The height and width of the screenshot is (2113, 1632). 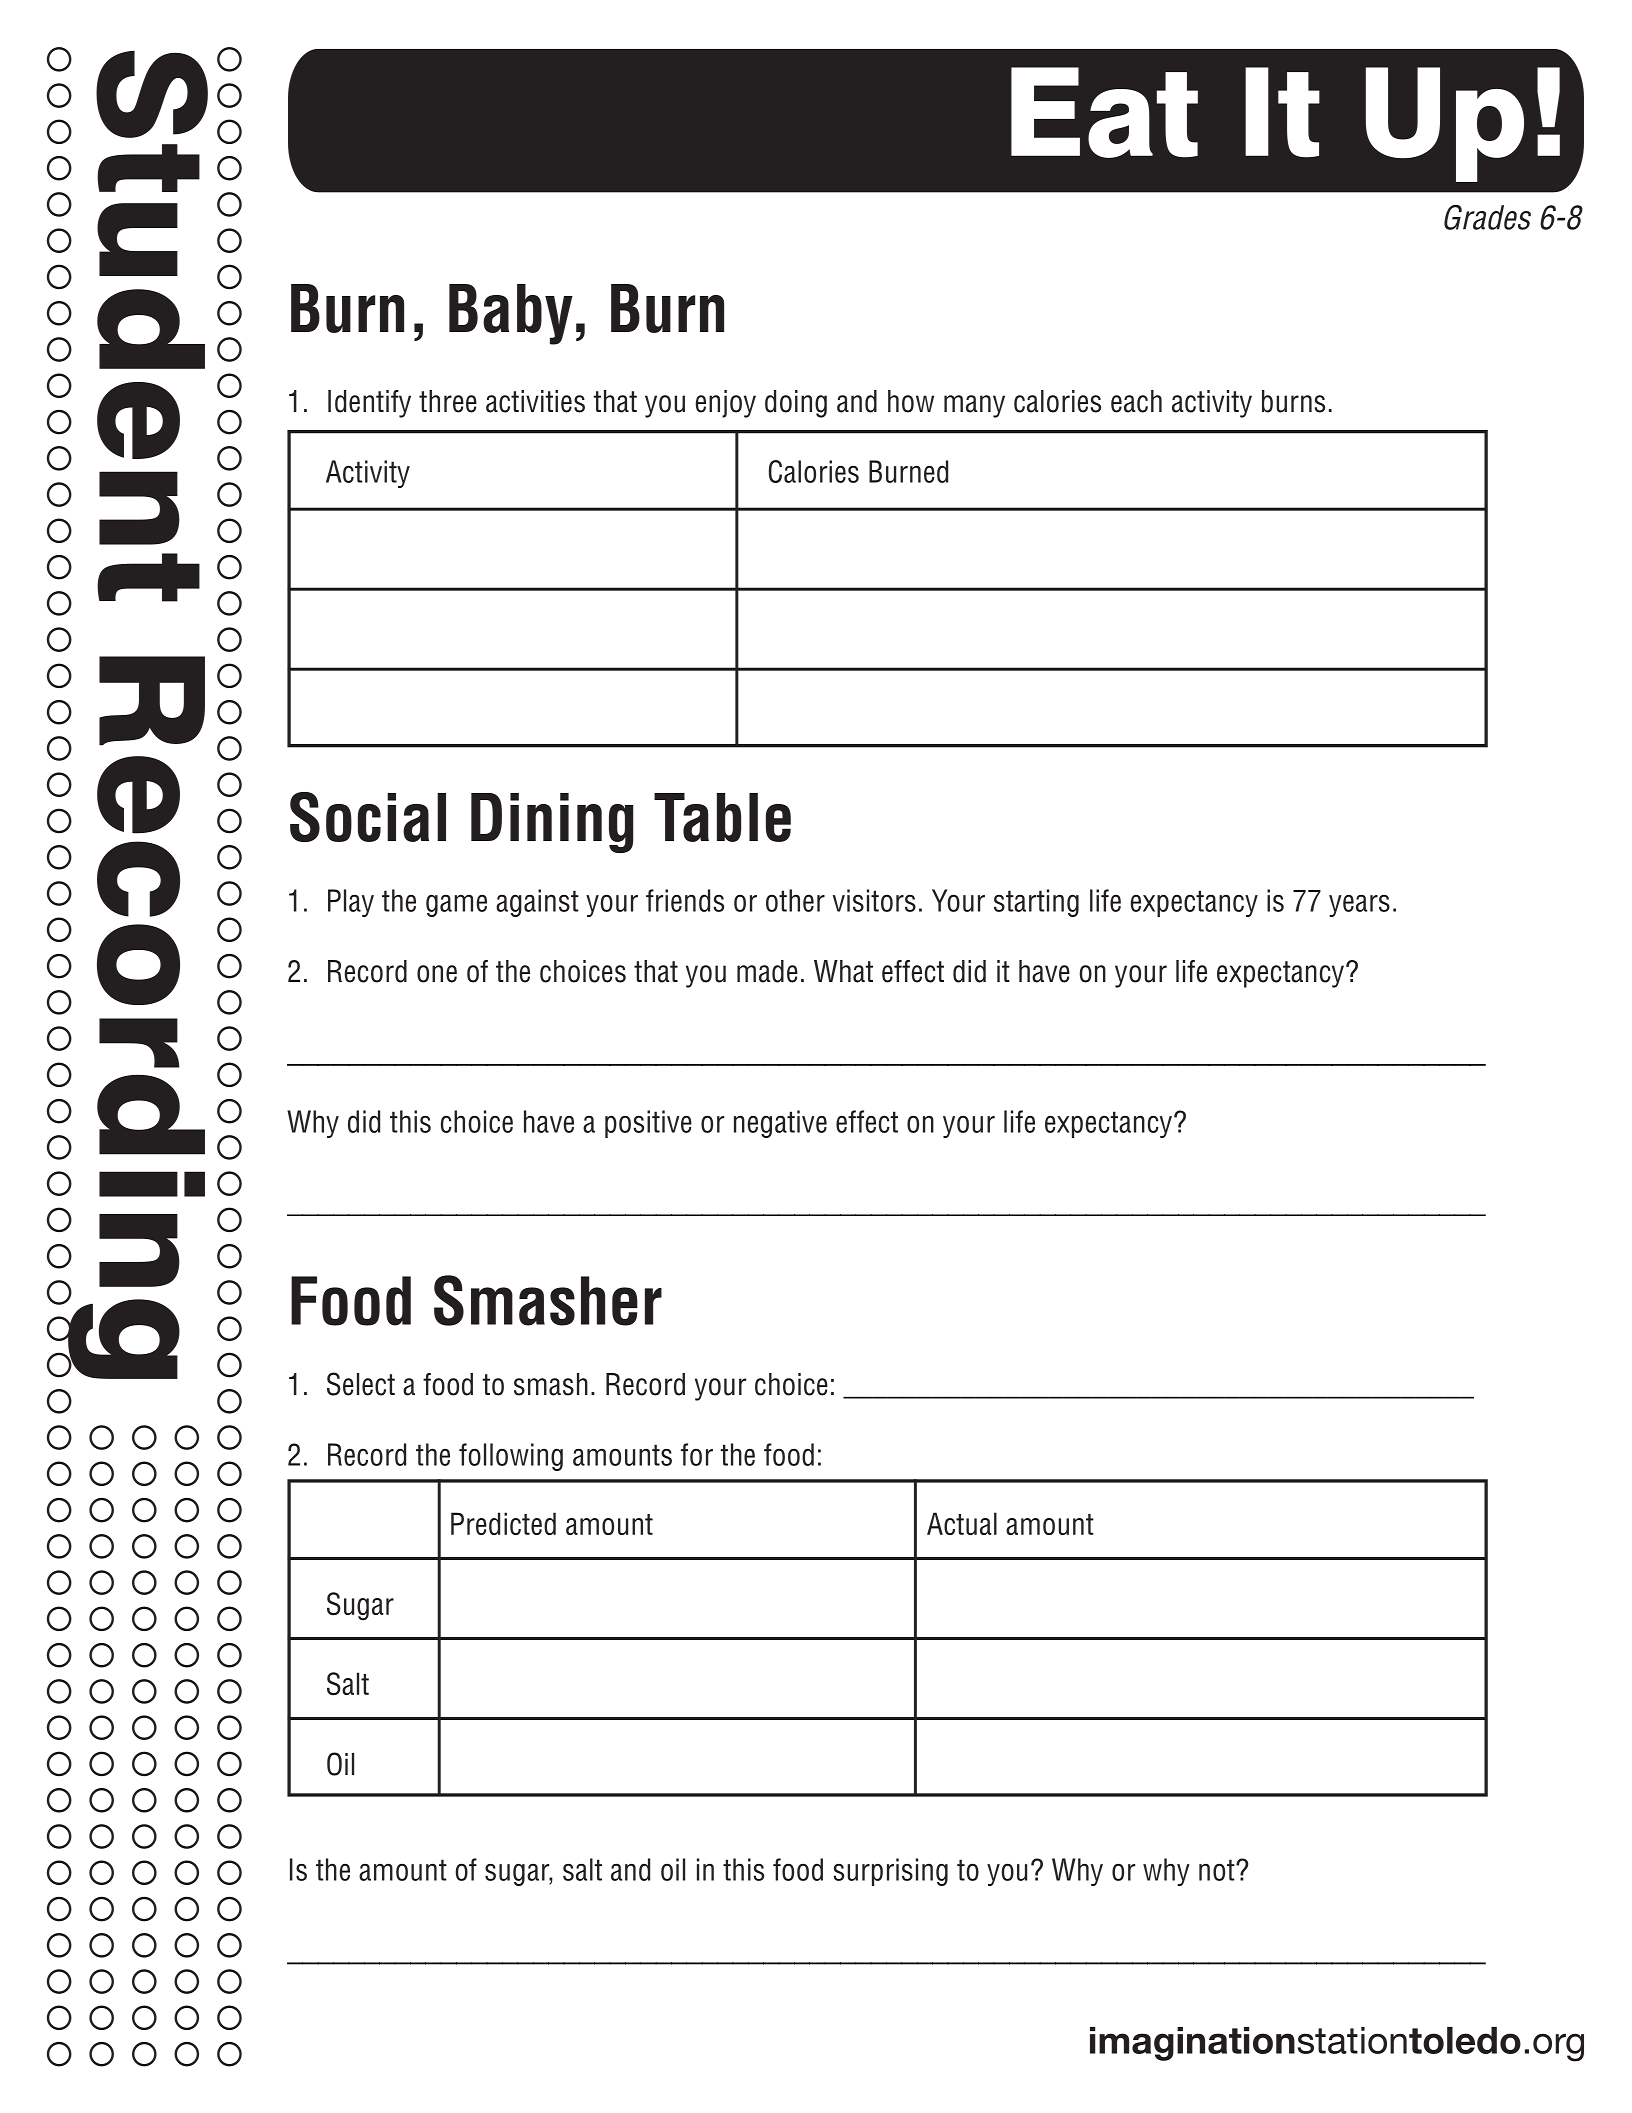 I want to click on What, so click(x=843, y=971).
